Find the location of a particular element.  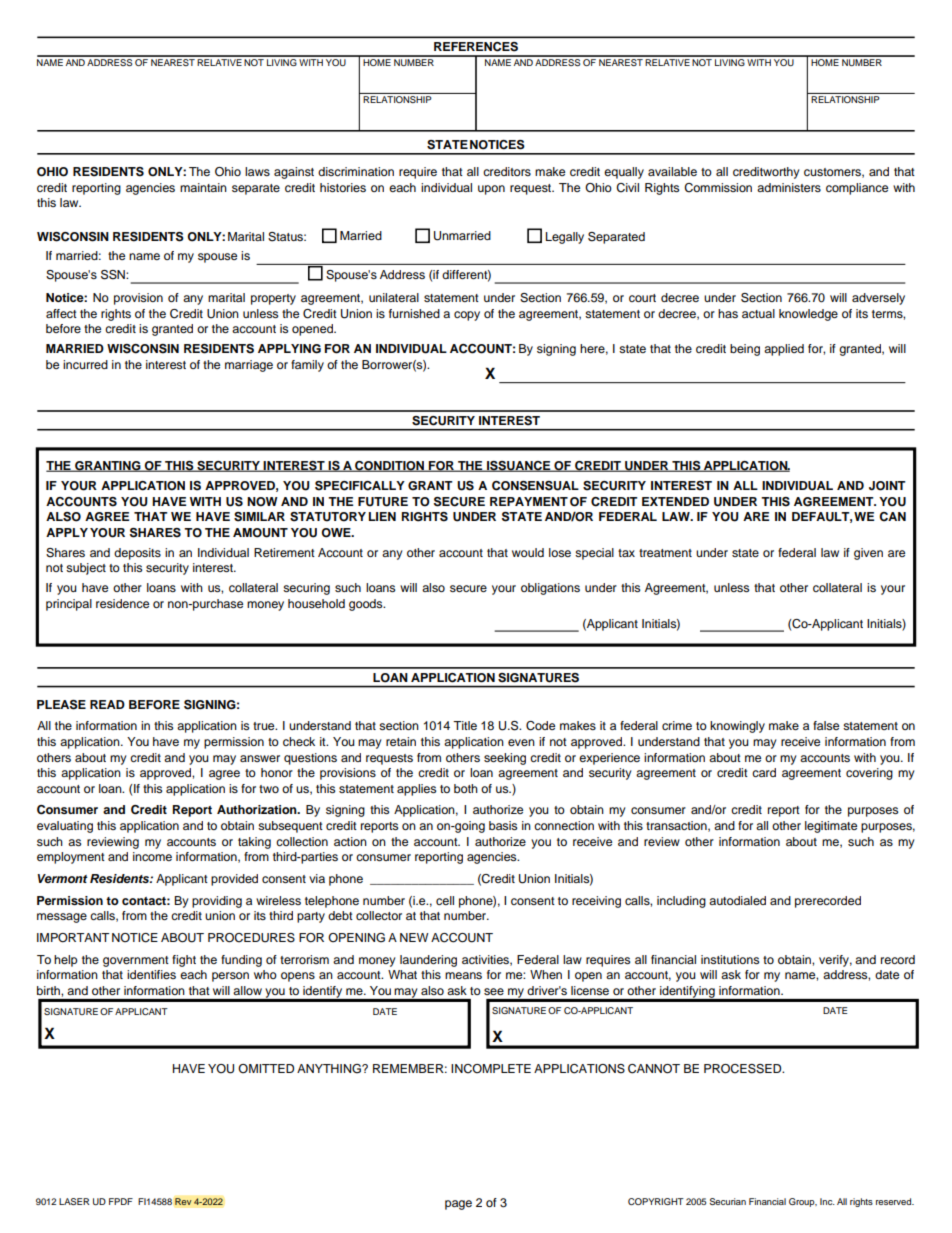

upon is located at coordinates (491, 190).
